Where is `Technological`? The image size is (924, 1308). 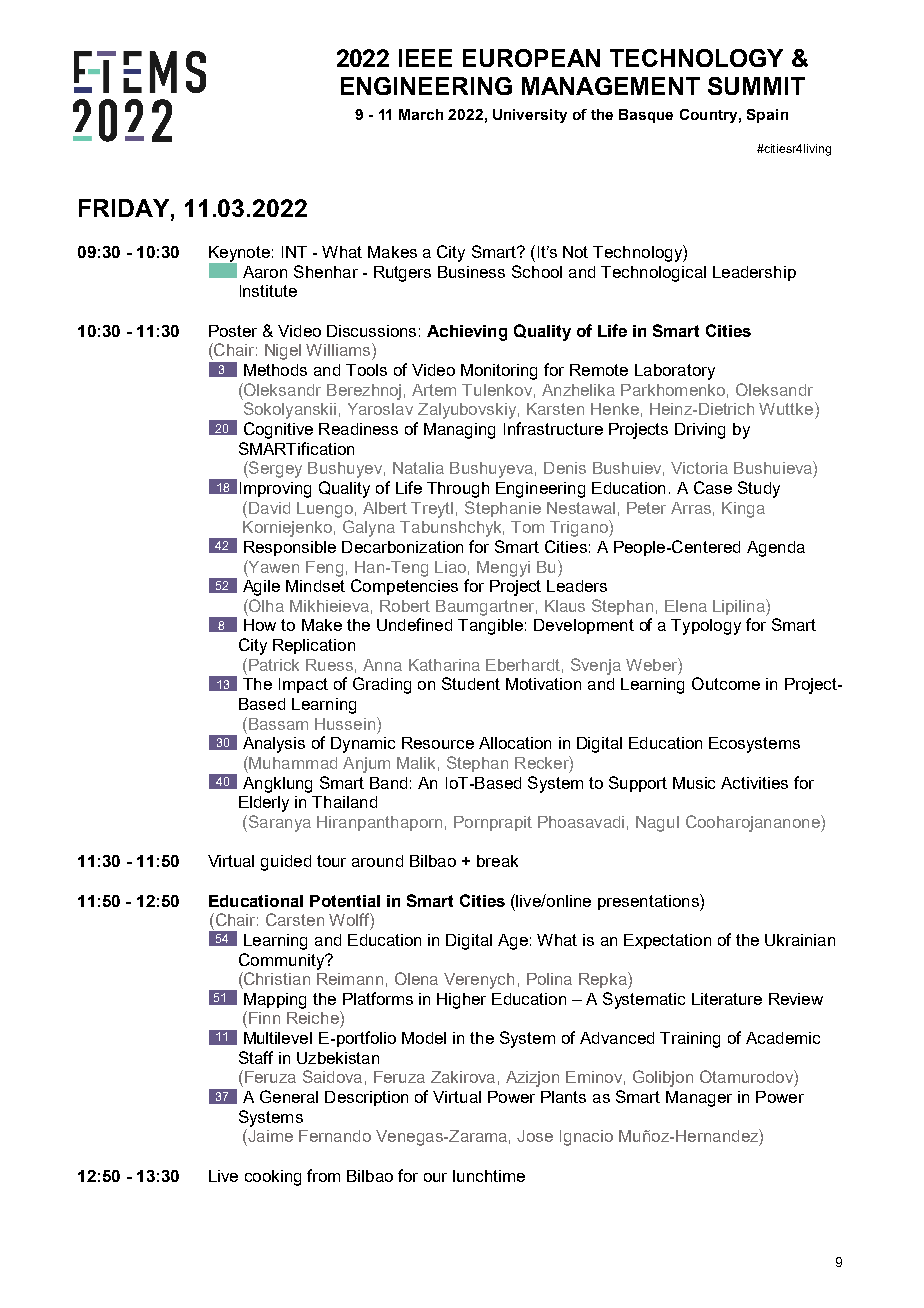
Technological is located at coordinates (653, 274).
